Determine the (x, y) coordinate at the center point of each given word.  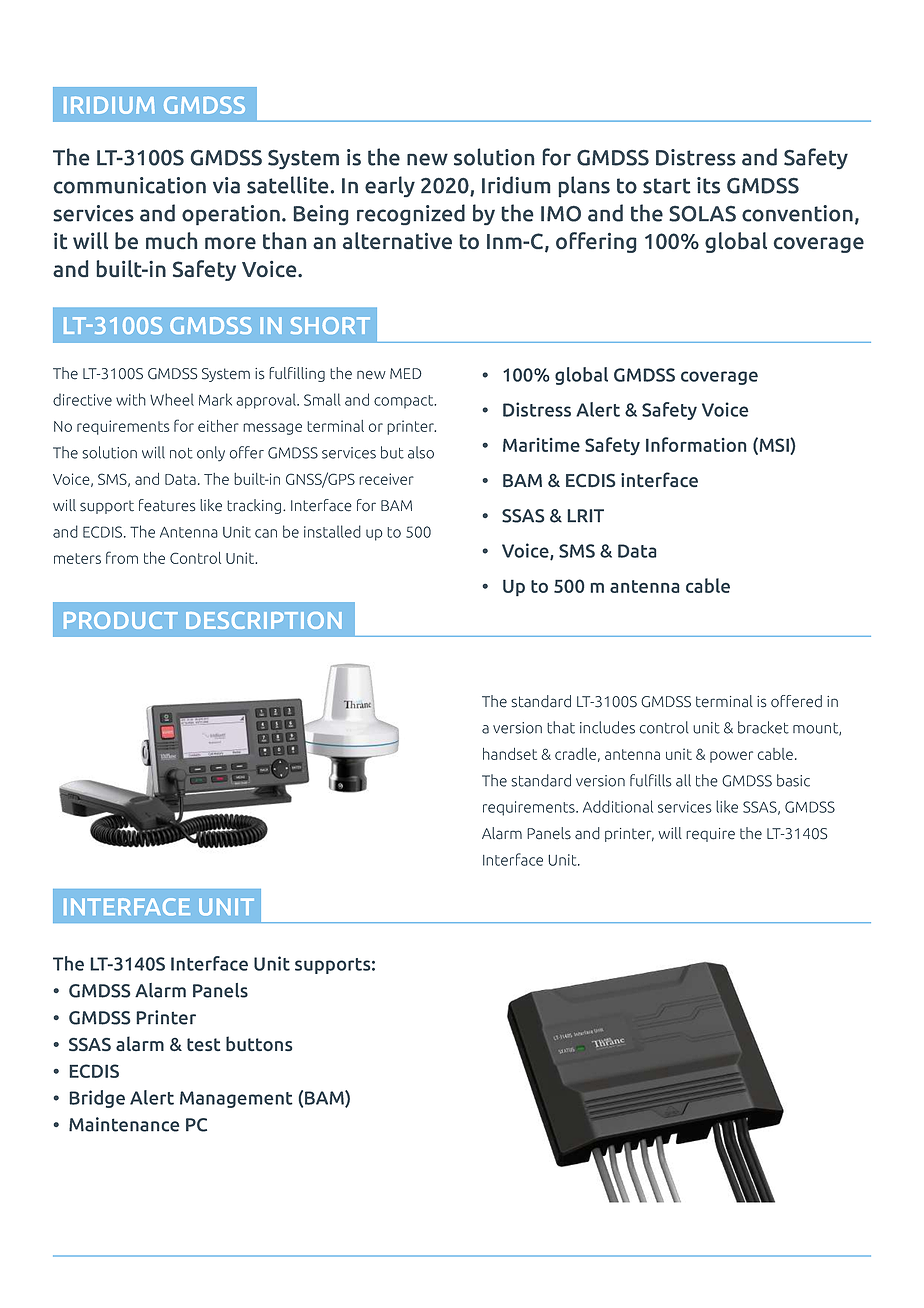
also (421, 452)
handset (510, 754)
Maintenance (124, 1124)
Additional (618, 806)
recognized (411, 214)
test (203, 1044)
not (181, 453)
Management (236, 1099)
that (561, 727)
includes (607, 727)
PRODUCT (121, 620)
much (171, 240)
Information (696, 444)
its (708, 185)
